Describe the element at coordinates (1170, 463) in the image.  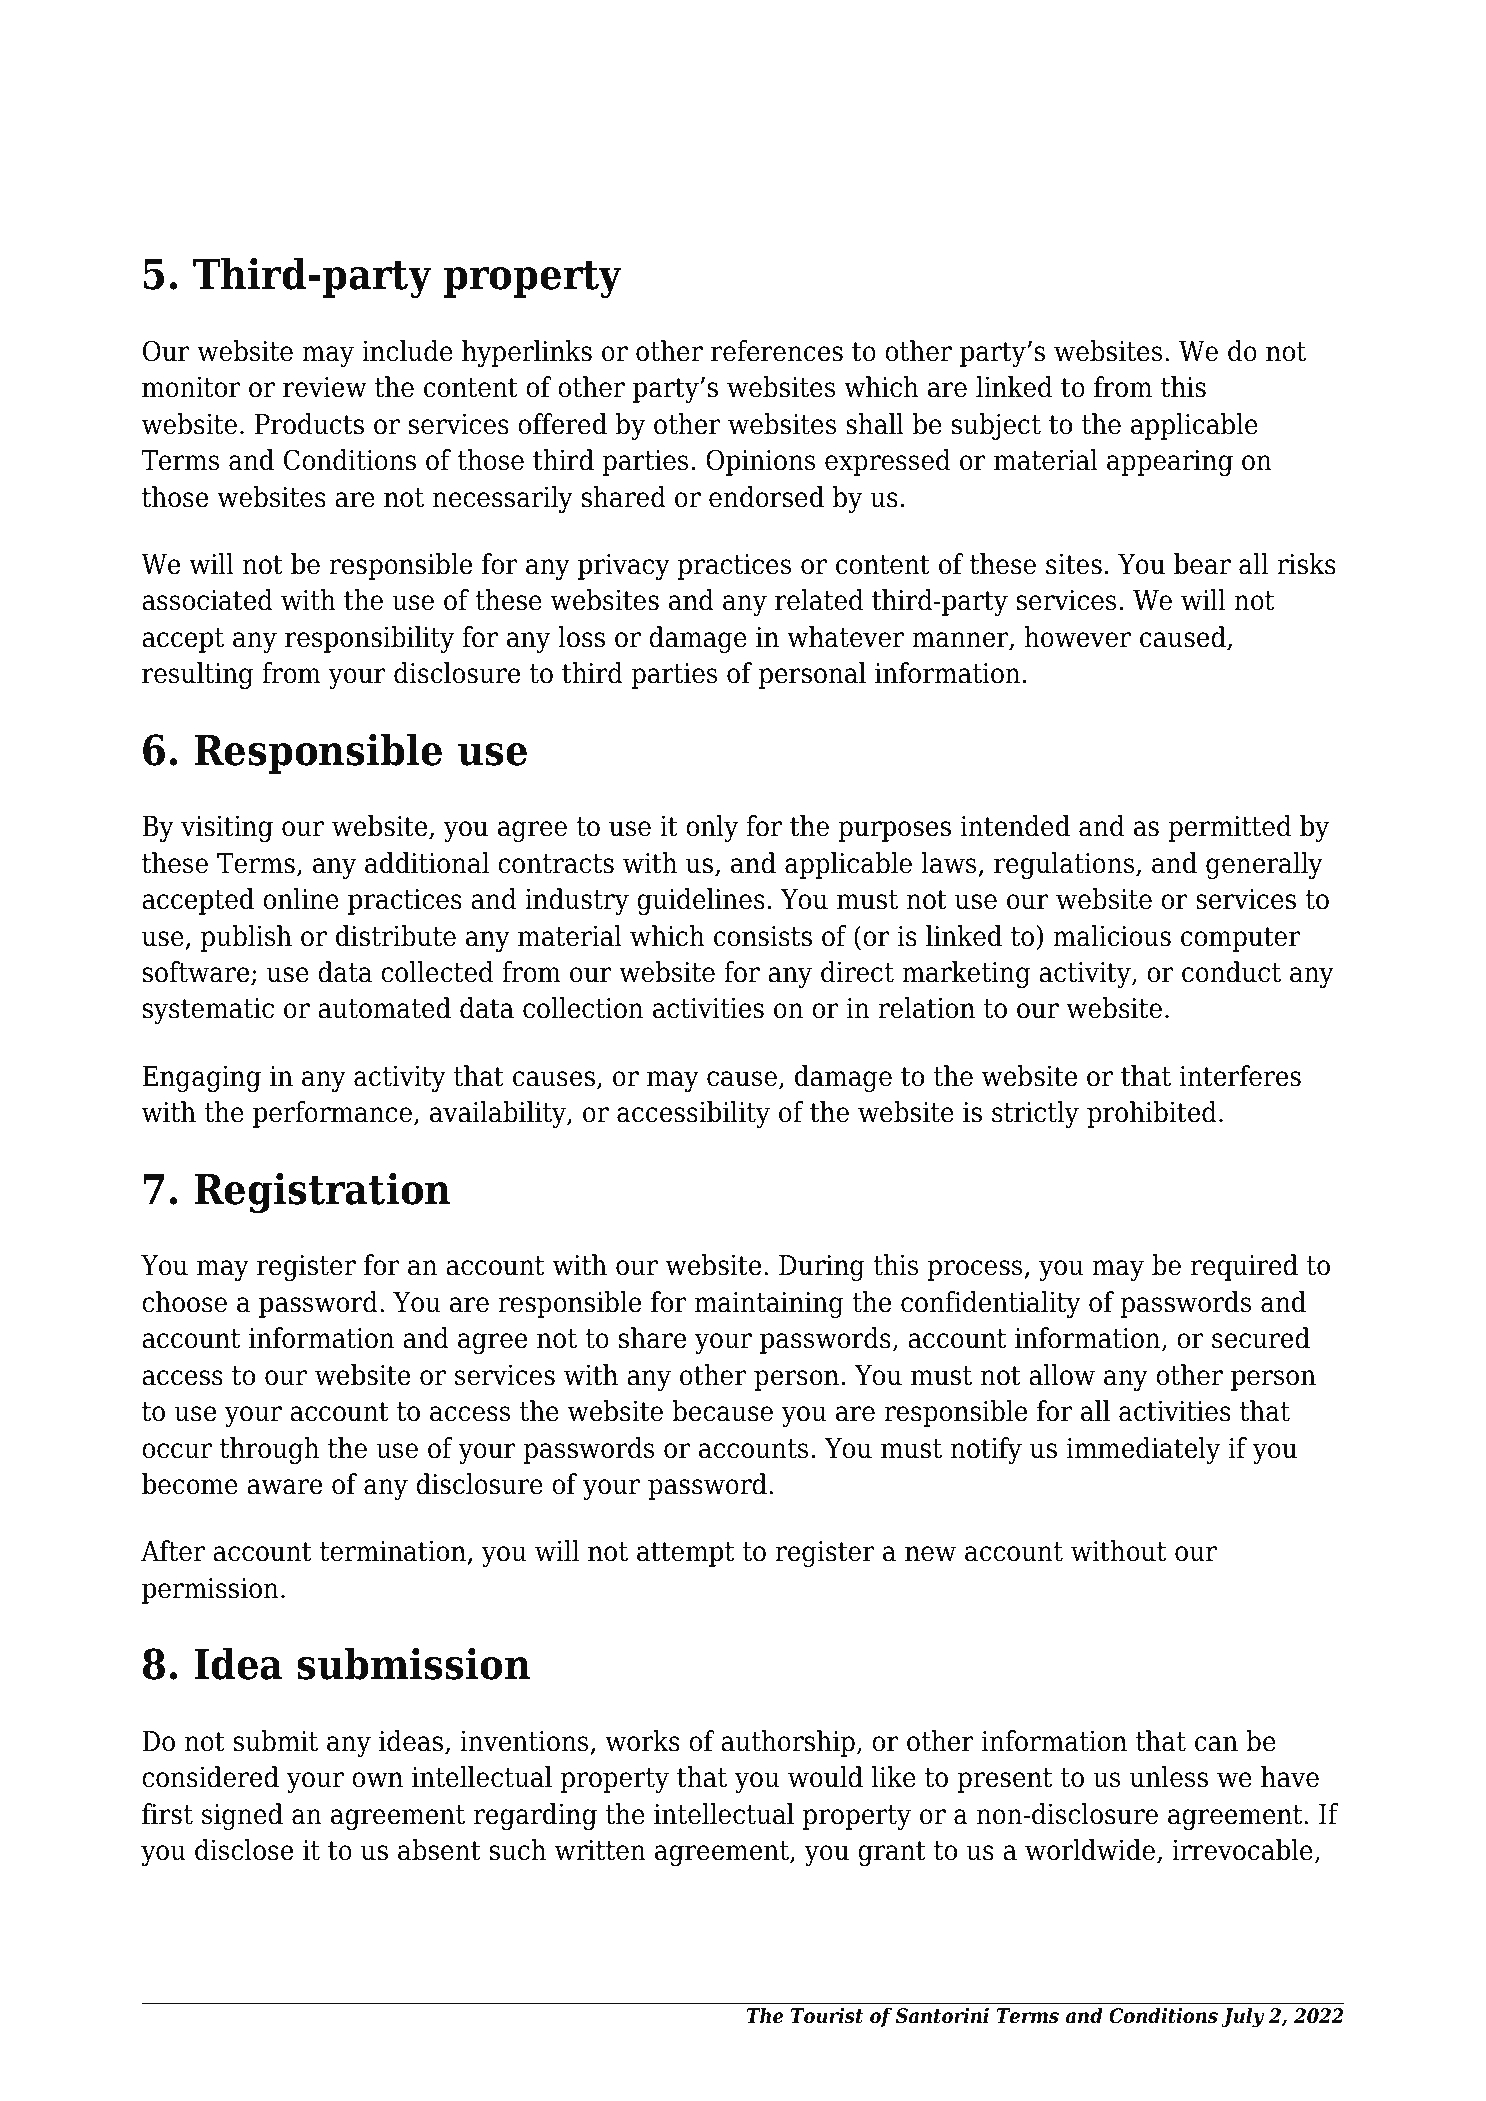
I see `appearing` at that location.
